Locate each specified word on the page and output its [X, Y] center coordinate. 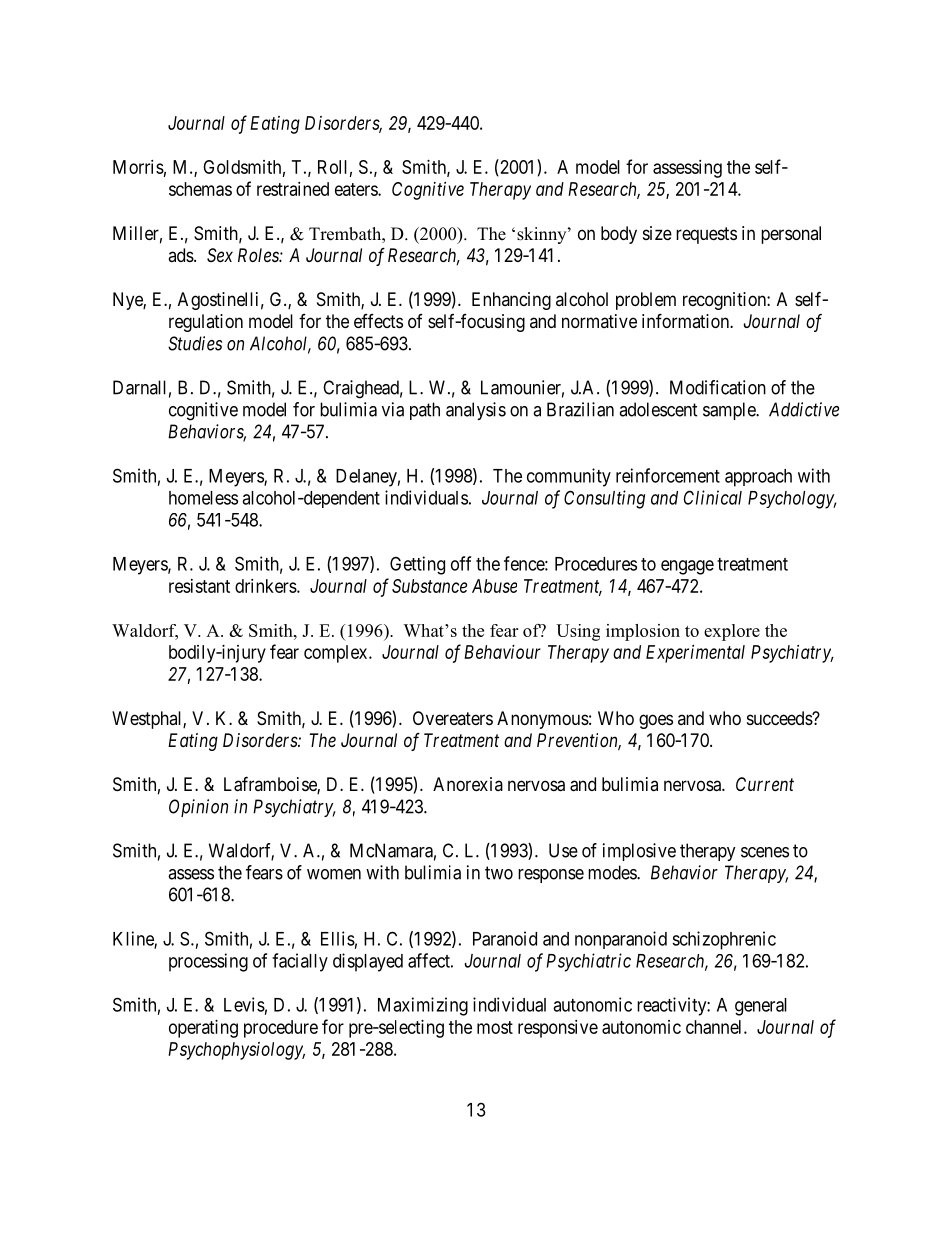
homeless [203, 498]
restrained [293, 189]
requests [706, 235]
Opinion [198, 808]
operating [203, 1029]
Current [765, 784]
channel [715, 1027]
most [495, 1027]
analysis [476, 411]
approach [758, 478]
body [619, 235]
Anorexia [468, 784]
